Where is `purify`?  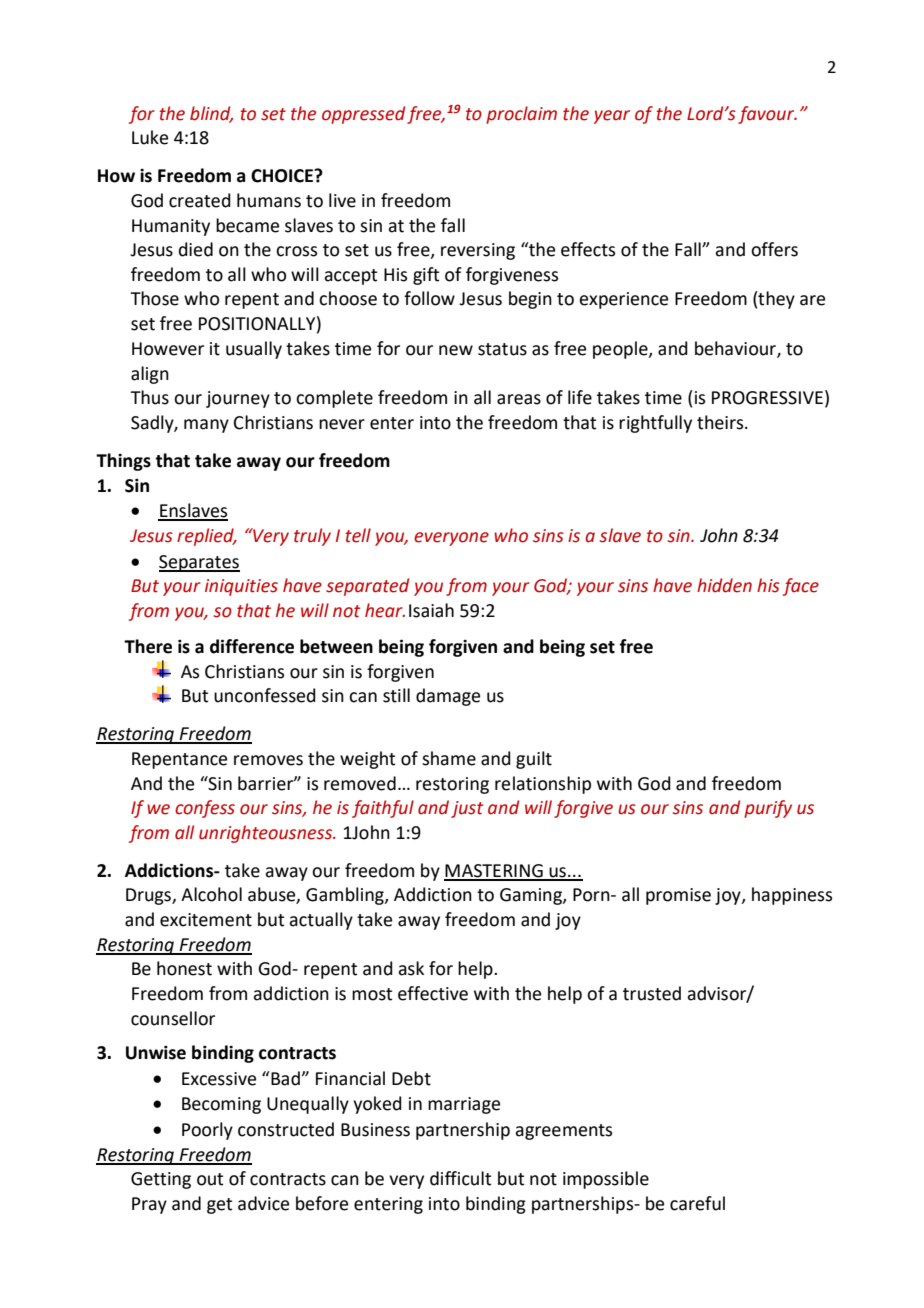
purify is located at coordinates (768, 809).
